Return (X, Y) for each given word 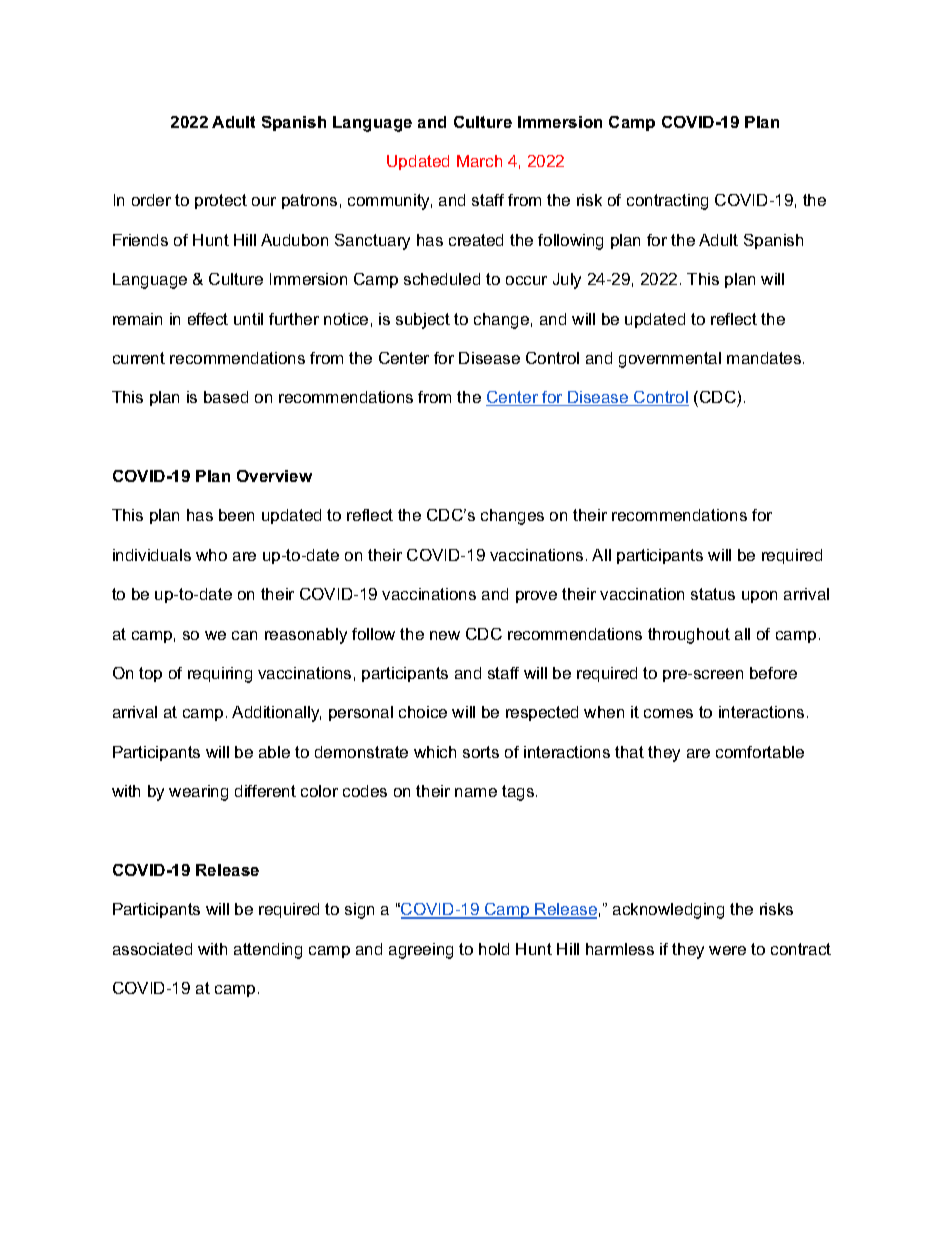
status (713, 594)
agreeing (421, 951)
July (567, 281)
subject (423, 321)
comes (668, 713)
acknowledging (668, 911)
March (479, 161)
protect (221, 201)
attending (268, 951)
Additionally (276, 714)
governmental (670, 360)
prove (536, 597)
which (435, 752)
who (211, 555)
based (226, 397)
